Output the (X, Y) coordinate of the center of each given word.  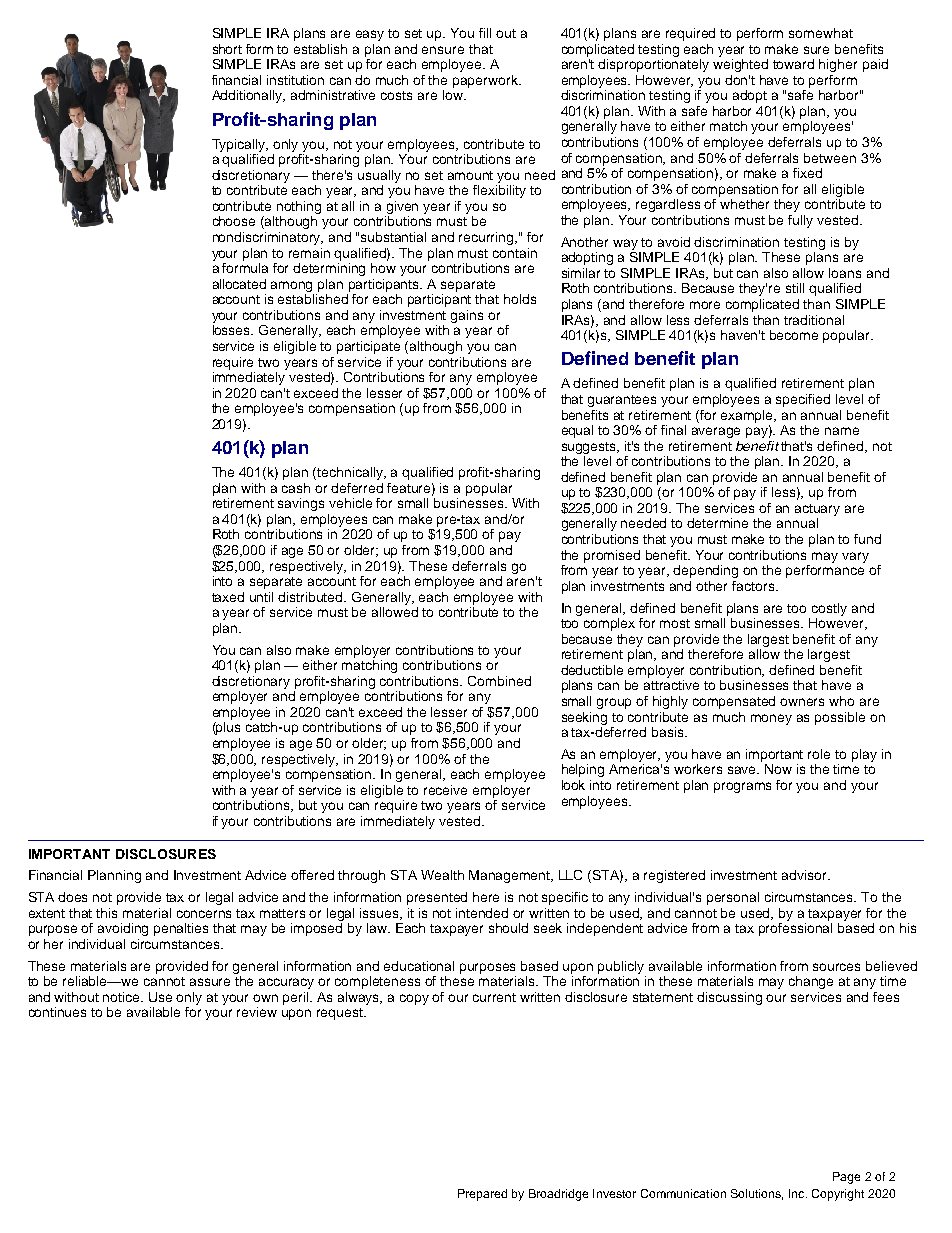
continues (57, 1012)
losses (233, 330)
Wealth (442, 875)
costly (829, 609)
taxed (228, 597)
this (106, 913)
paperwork (487, 81)
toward (793, 64)
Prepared (482, 1195)
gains (467, 316)
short (227, 49)
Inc (798, 1193)
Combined (499, 681)
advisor (806, 875)
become (794, 335)
